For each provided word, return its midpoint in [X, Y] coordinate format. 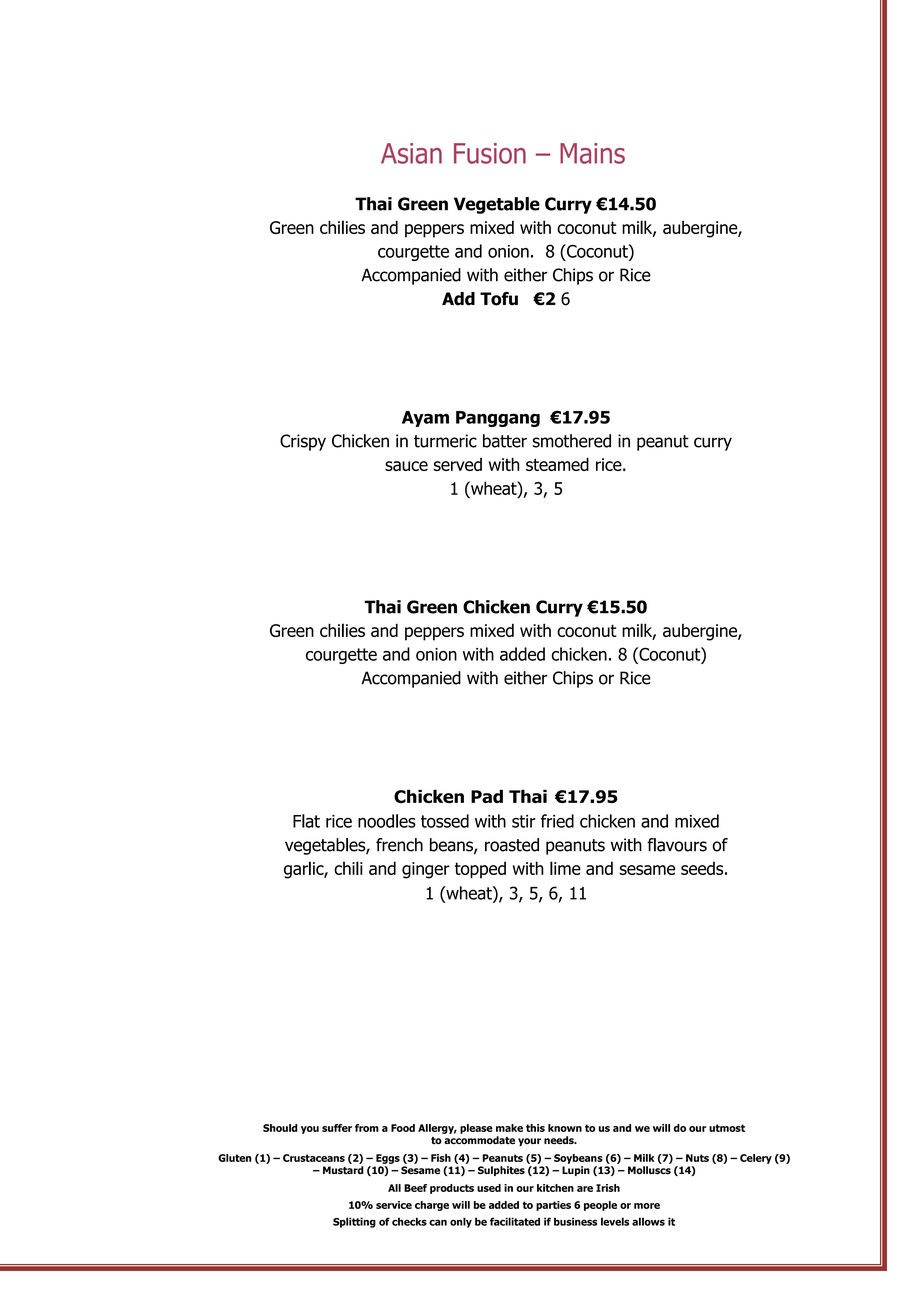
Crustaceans [314, 1158]
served [457, 464]
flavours [677, 845]
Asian [411, 153]
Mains [592, 153]
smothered [571, 441]
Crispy [303, 442]
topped [480, 870]
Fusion [490, 153]
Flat [306, 821]
